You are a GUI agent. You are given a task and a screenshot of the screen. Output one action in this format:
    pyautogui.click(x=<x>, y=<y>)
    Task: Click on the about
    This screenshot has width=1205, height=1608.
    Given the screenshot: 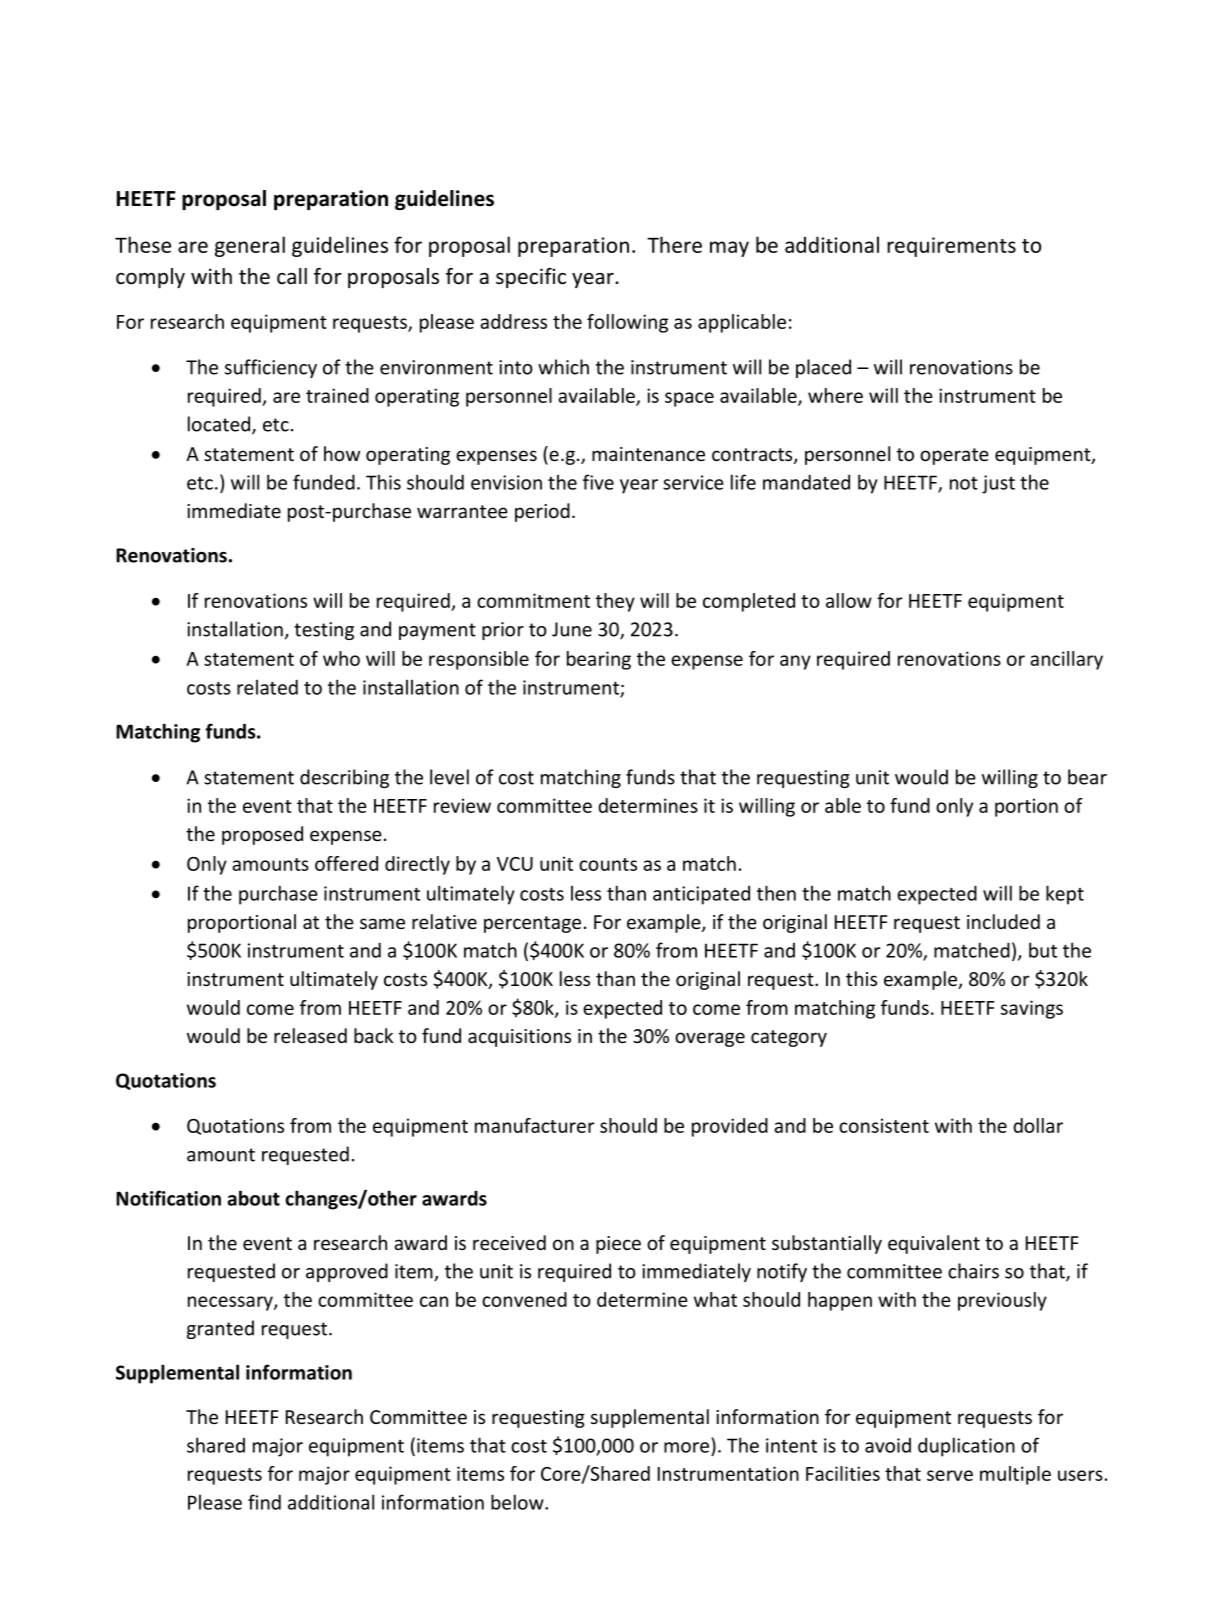 What is the action you would take?
    pyautogui.click(x=253, y=1198)
